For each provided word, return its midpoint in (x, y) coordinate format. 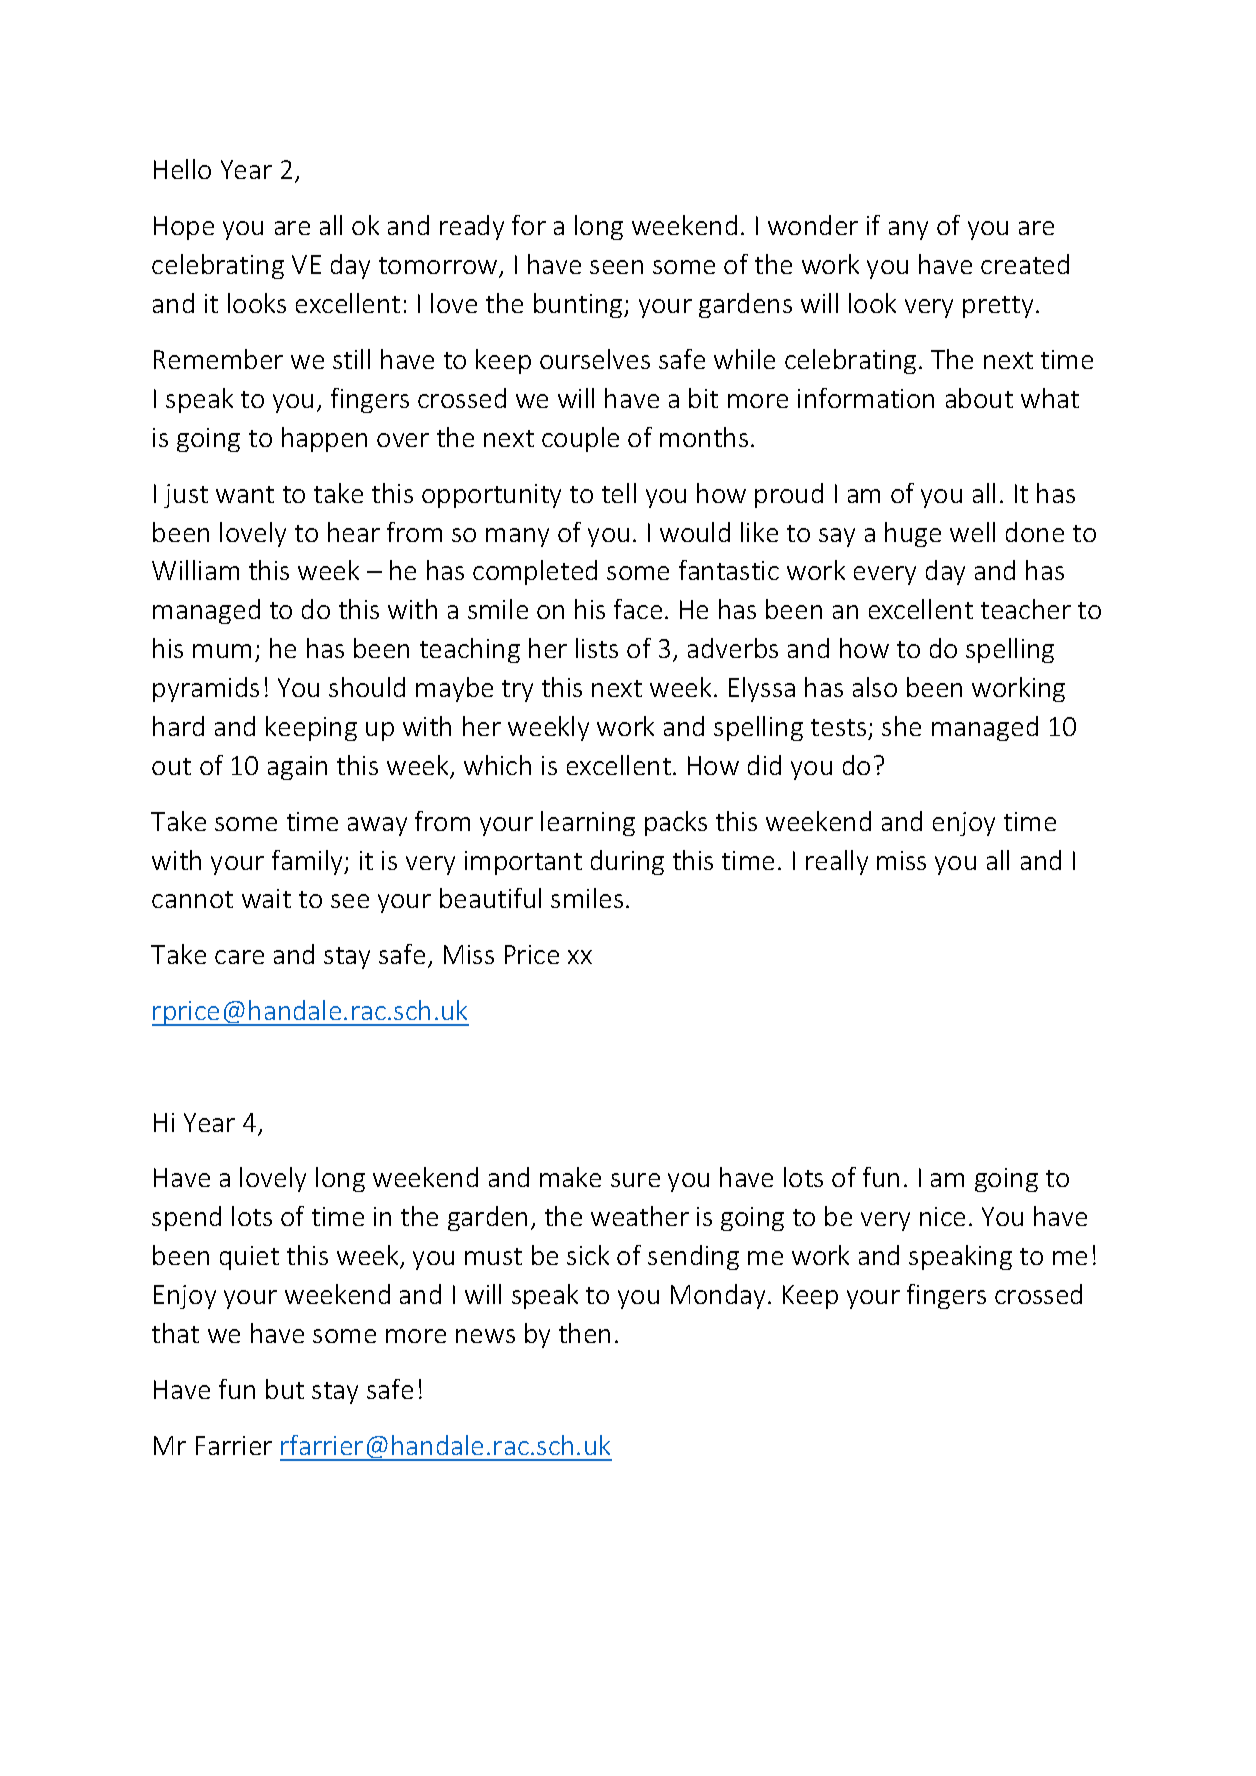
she (901, 726)
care (239, 957)
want (245, 494)
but (285, 1389)
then (584, 1333)
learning (588, 823)
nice (942, 1216)
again (297, 768)
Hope (184, 228)
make (570, 1177)
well (972, 532)
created (1025, 264)
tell (619, 493)
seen (616, 267)
